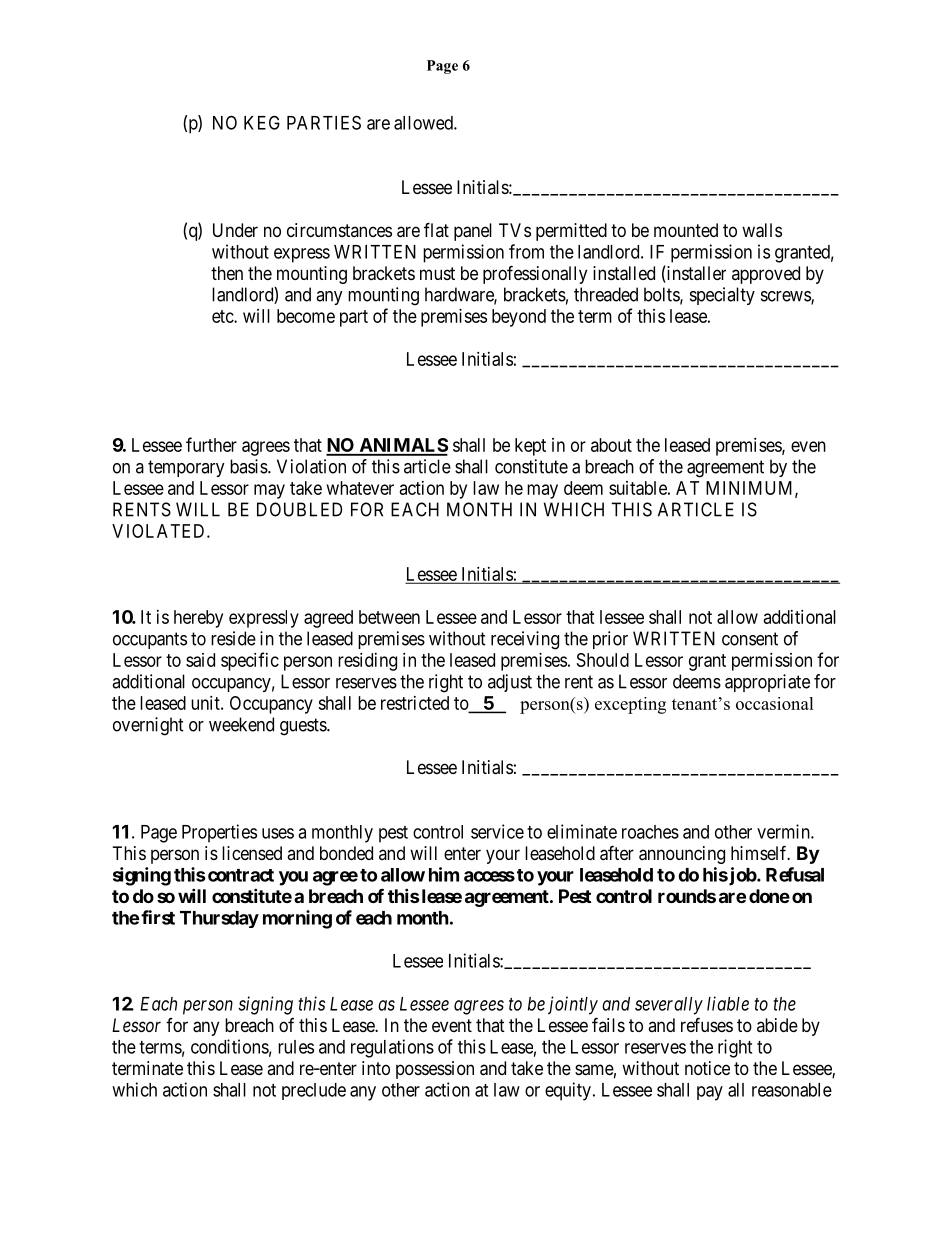 The image size is (952, 1233). What do you see at coordinates (722, 296) in the screenshot?
I see `specialty` at bounding box center [722, 296].
